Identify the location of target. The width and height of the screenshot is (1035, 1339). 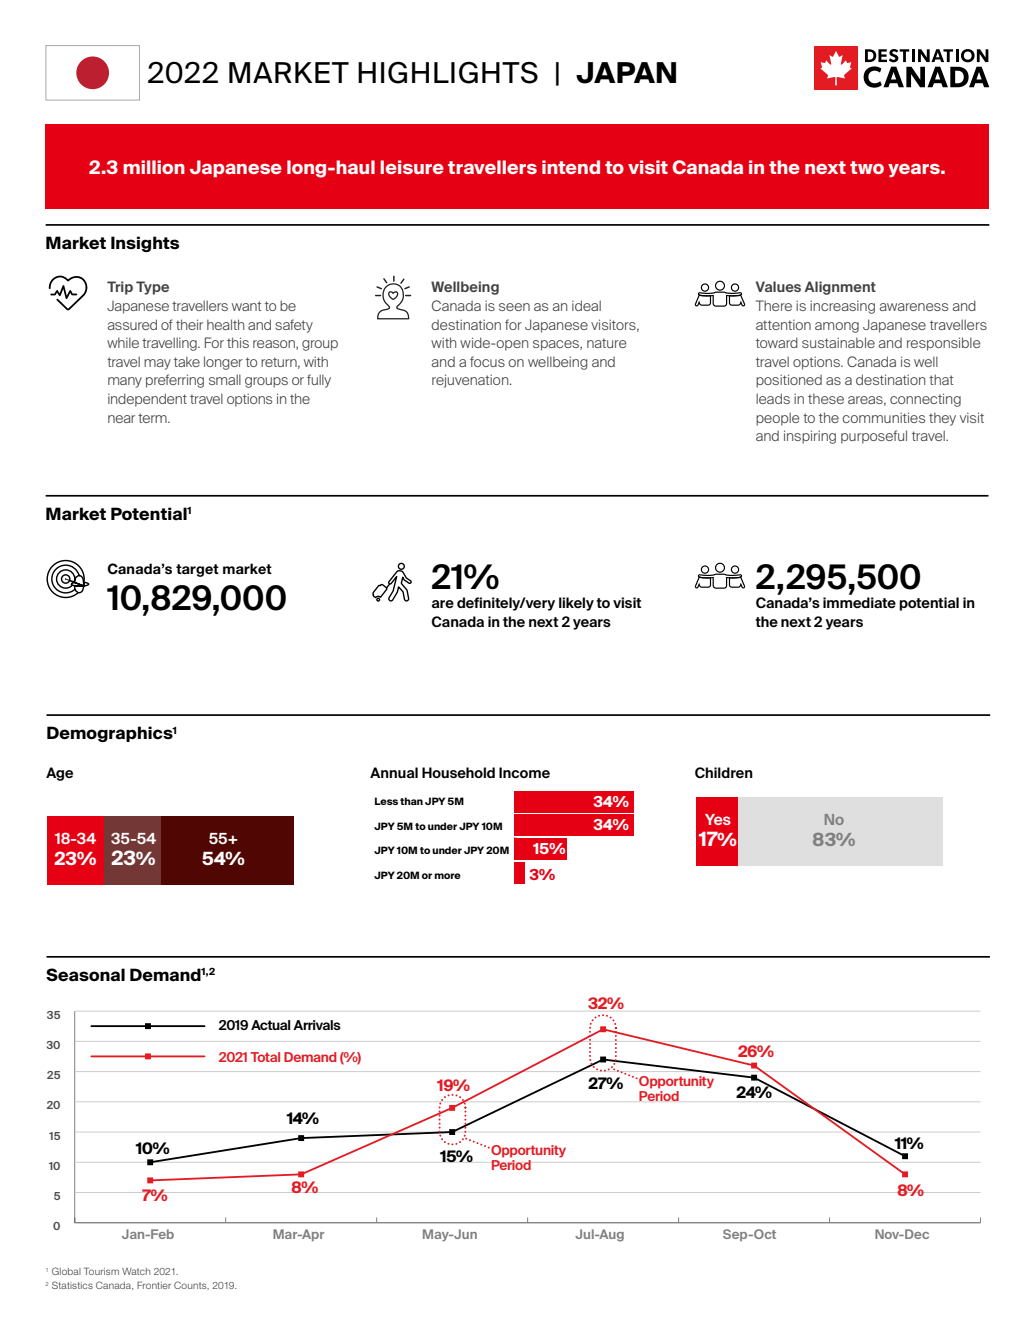
(197, 570).
